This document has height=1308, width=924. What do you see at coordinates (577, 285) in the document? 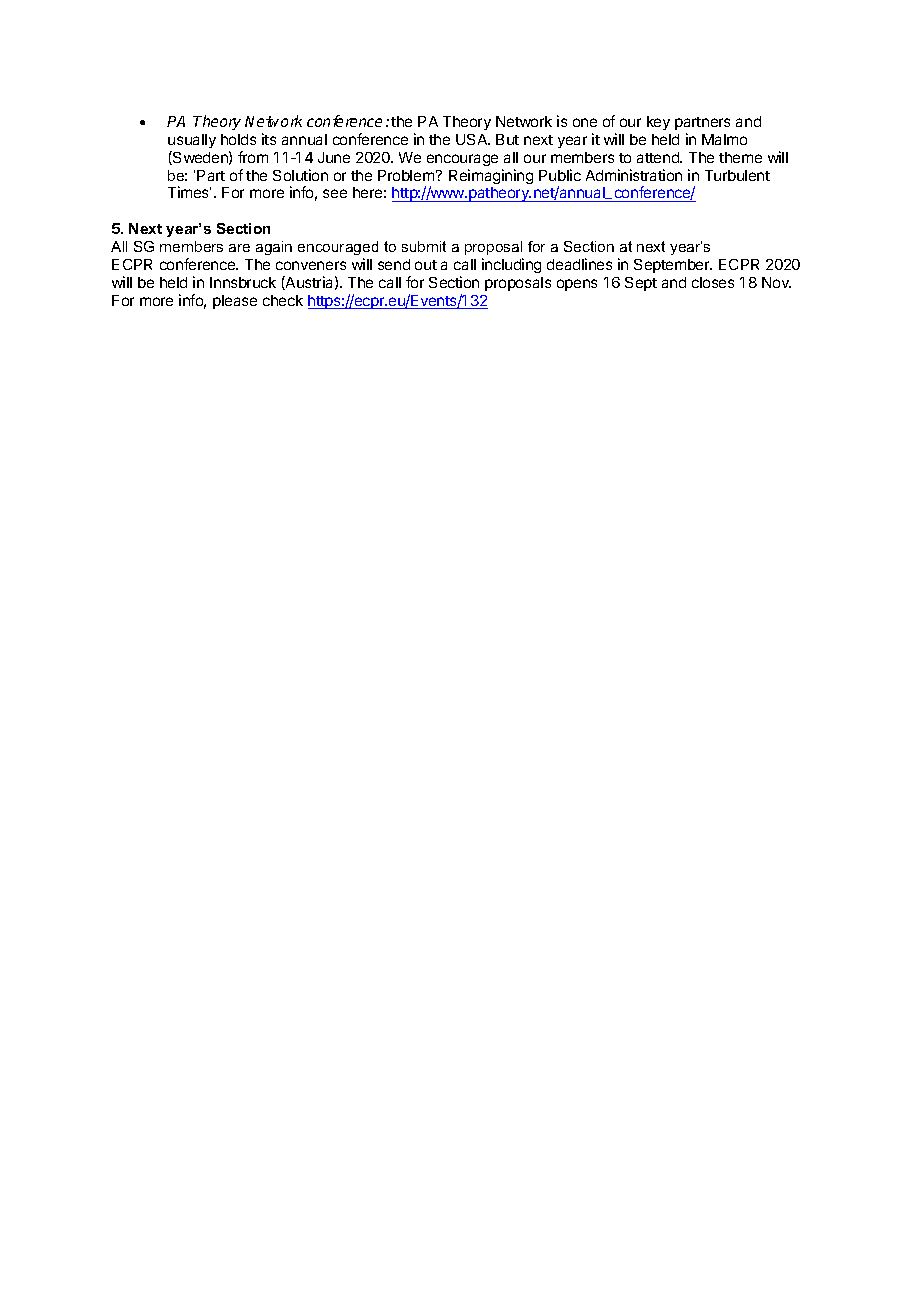
I see `opens` at bounding box center [577, 285].
